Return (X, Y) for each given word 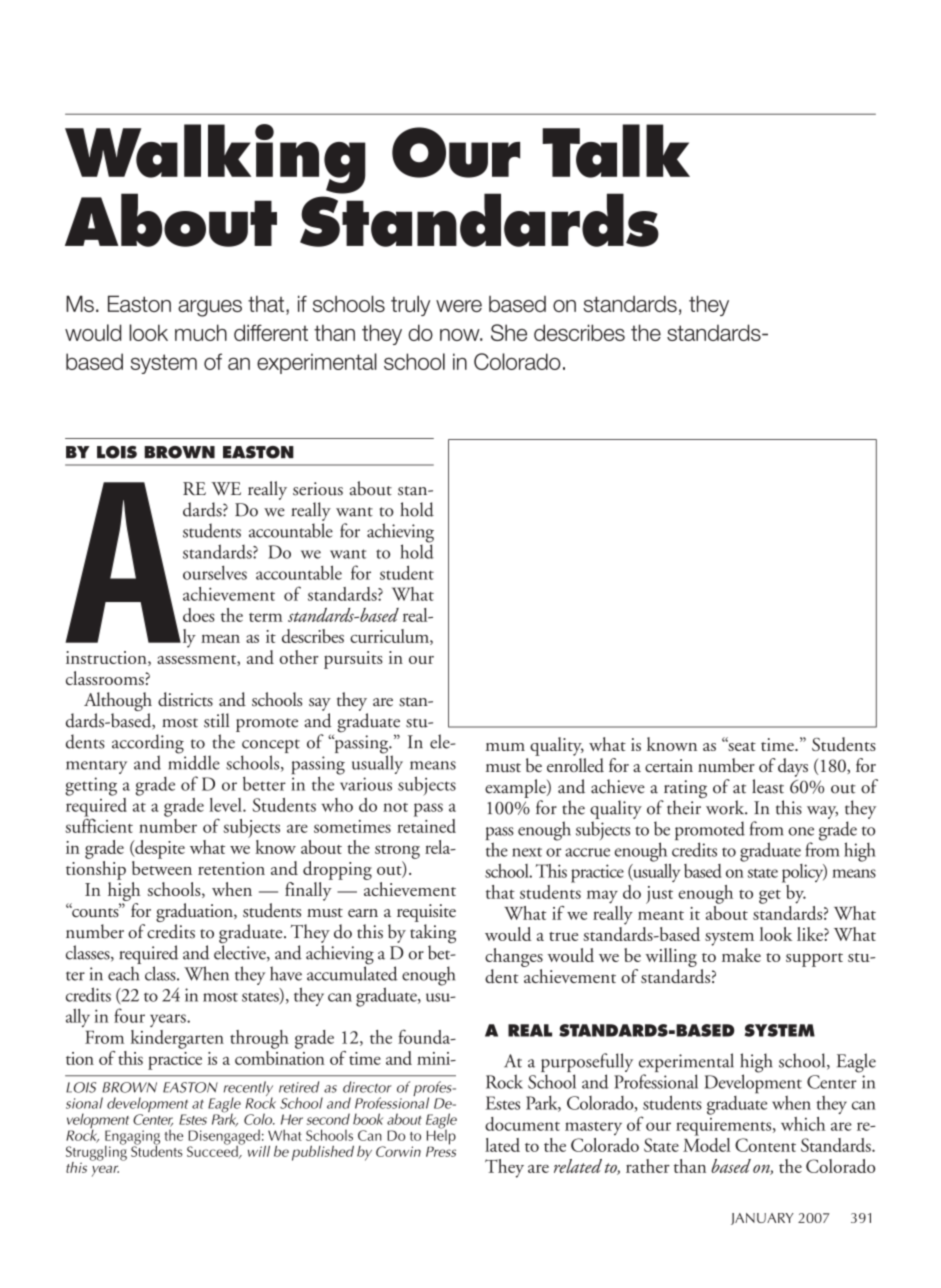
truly (410, 305)
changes (514, 957)
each (123, 973)
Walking (215, 160)
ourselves (215, 573)
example (516, 788)
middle (194, 761)
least (768, 786)
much (201, 332)
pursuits (353, 660)
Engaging (132, 1138)
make (741, 955)
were (459, 306)
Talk (616, 151)
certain (669, 765)
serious (318, 489)
